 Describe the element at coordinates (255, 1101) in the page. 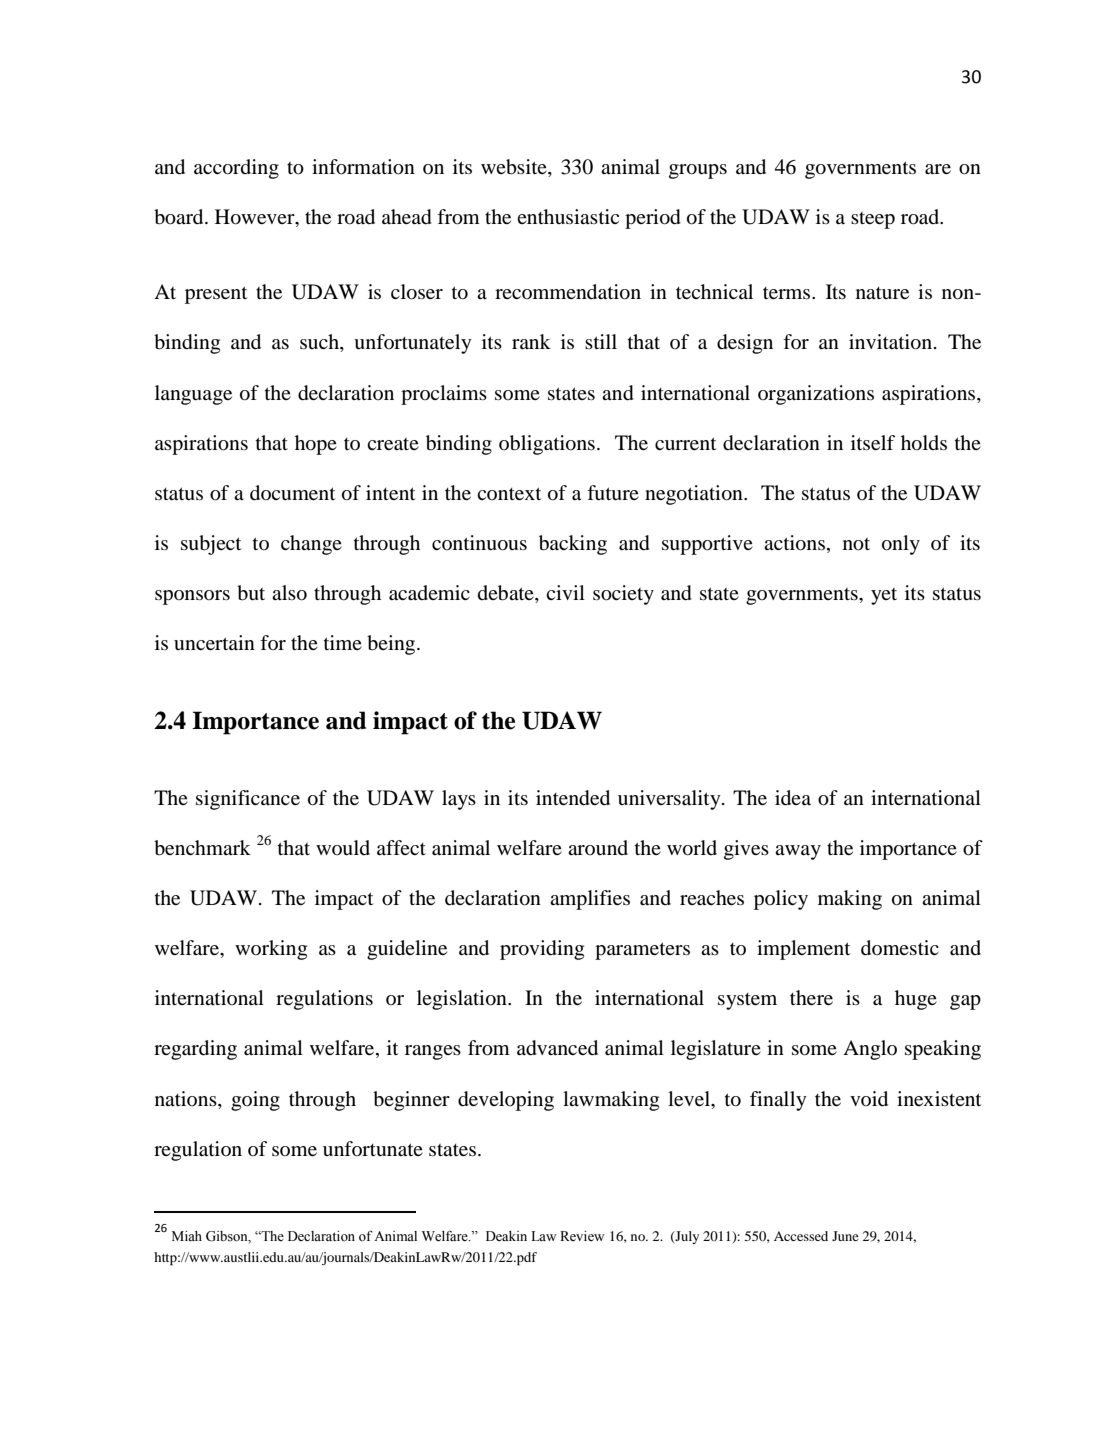

I see `going` at that location.
